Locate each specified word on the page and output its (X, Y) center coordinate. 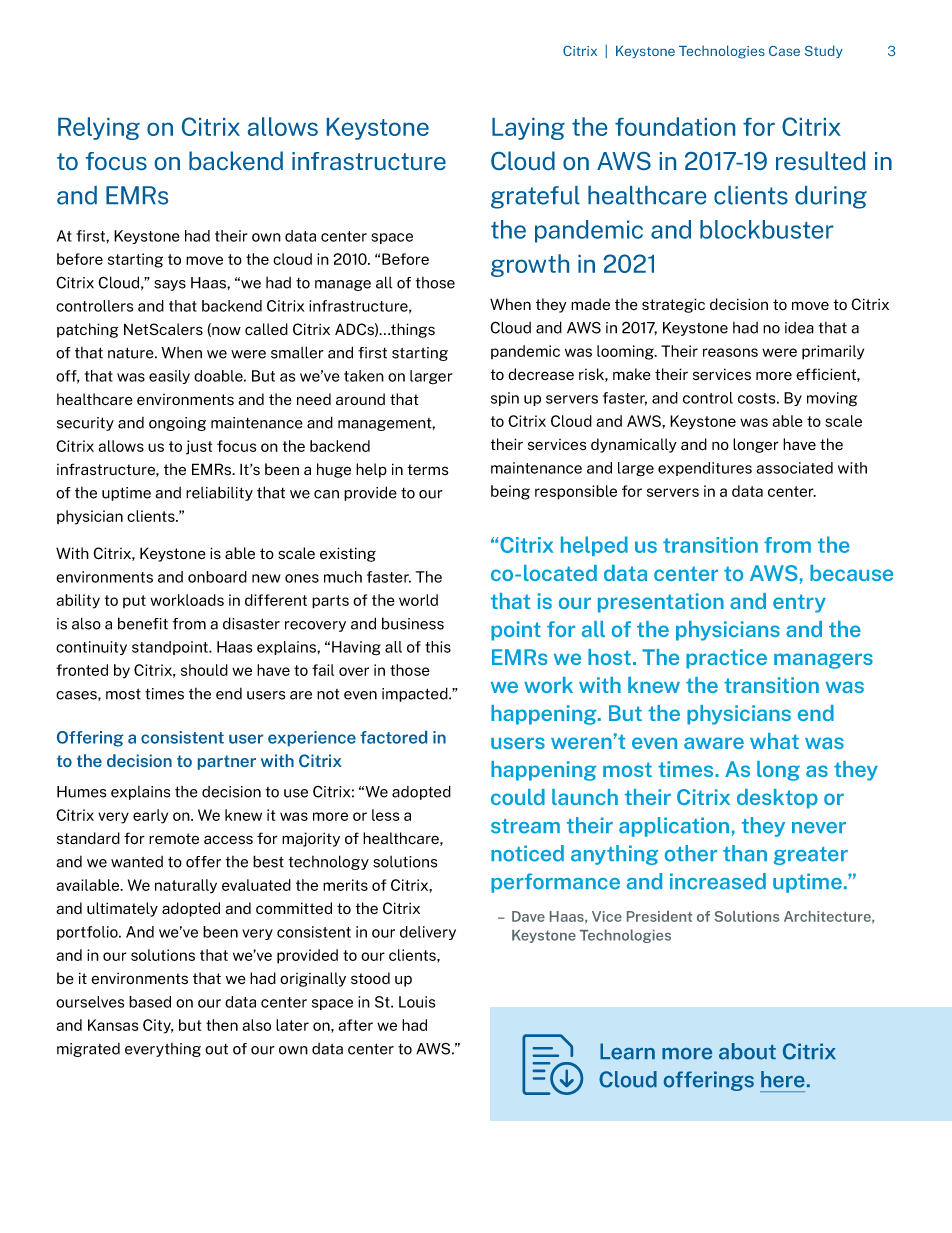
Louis (417, 1002)
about (747, 1051)
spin (505, 399)
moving (832, 399)
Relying (99, 128)
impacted (416, 694)
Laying (528, 129)
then (222, 1025)
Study (824, 51)
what (774, 741)
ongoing (177, 424)
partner (227, 762)
